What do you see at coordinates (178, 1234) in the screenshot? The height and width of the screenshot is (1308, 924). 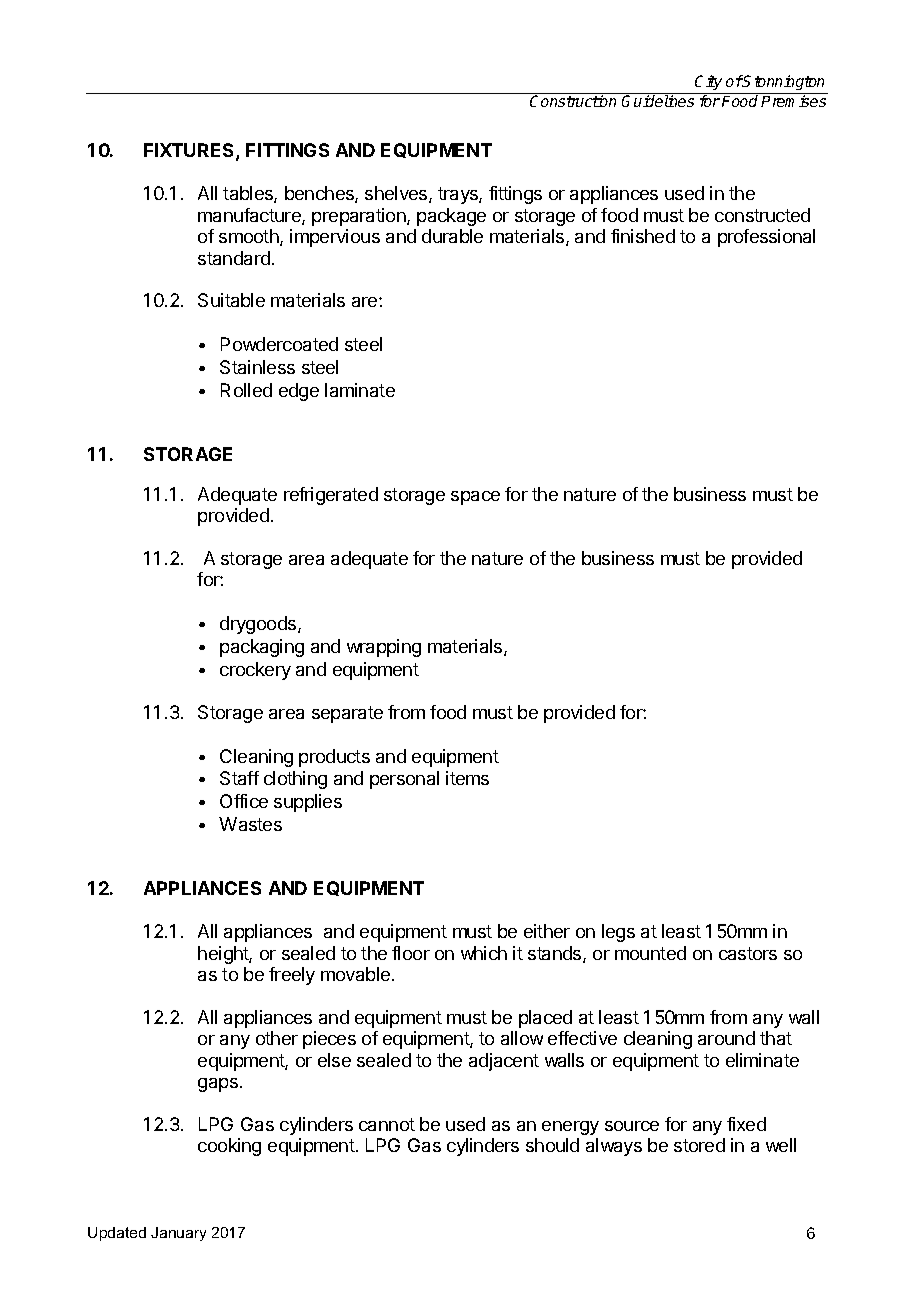 I see `January` at bounding box center [178, 1234].
